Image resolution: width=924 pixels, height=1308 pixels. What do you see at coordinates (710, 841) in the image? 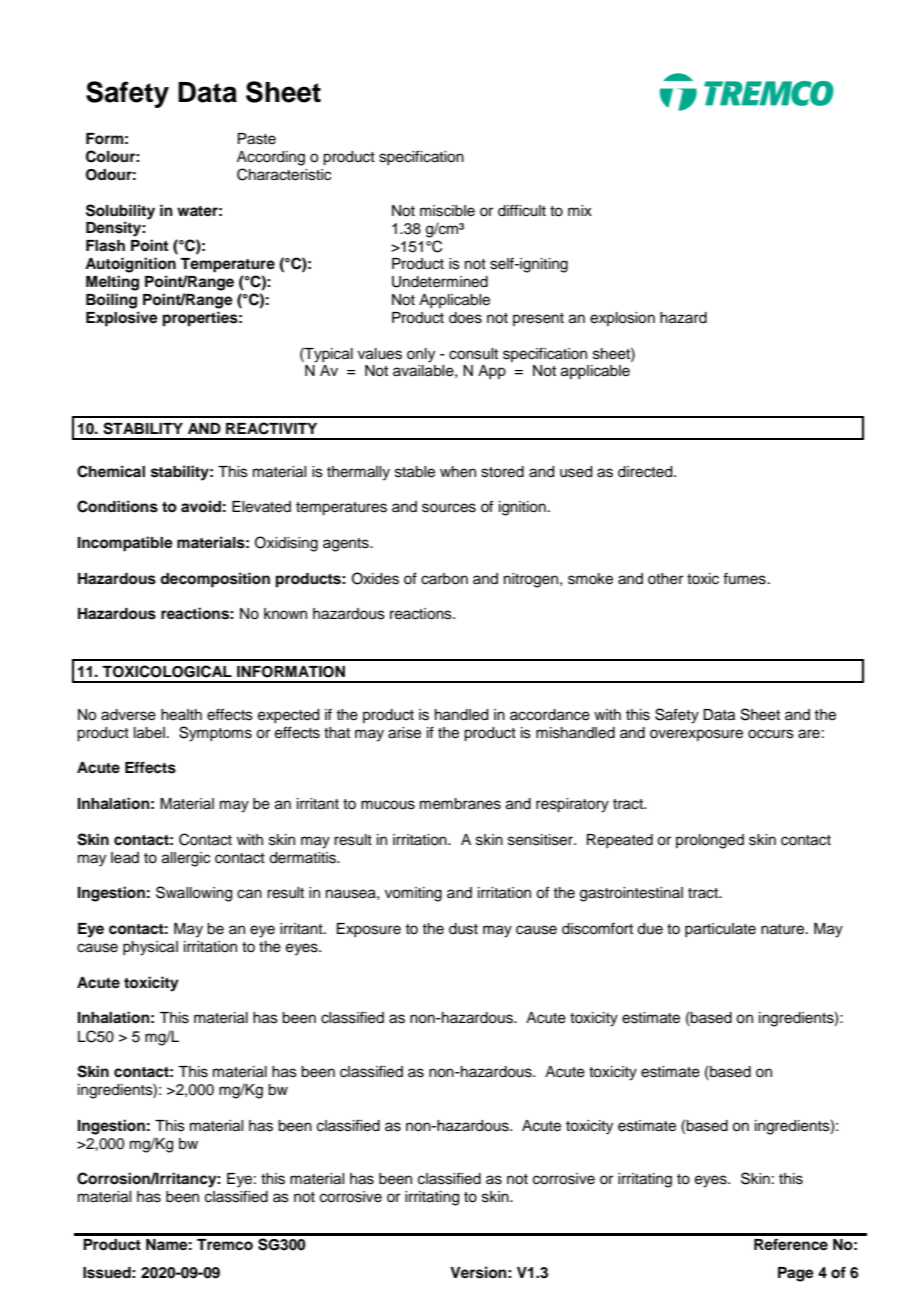
I see `prolonged` at bounding box center [710, 841].
